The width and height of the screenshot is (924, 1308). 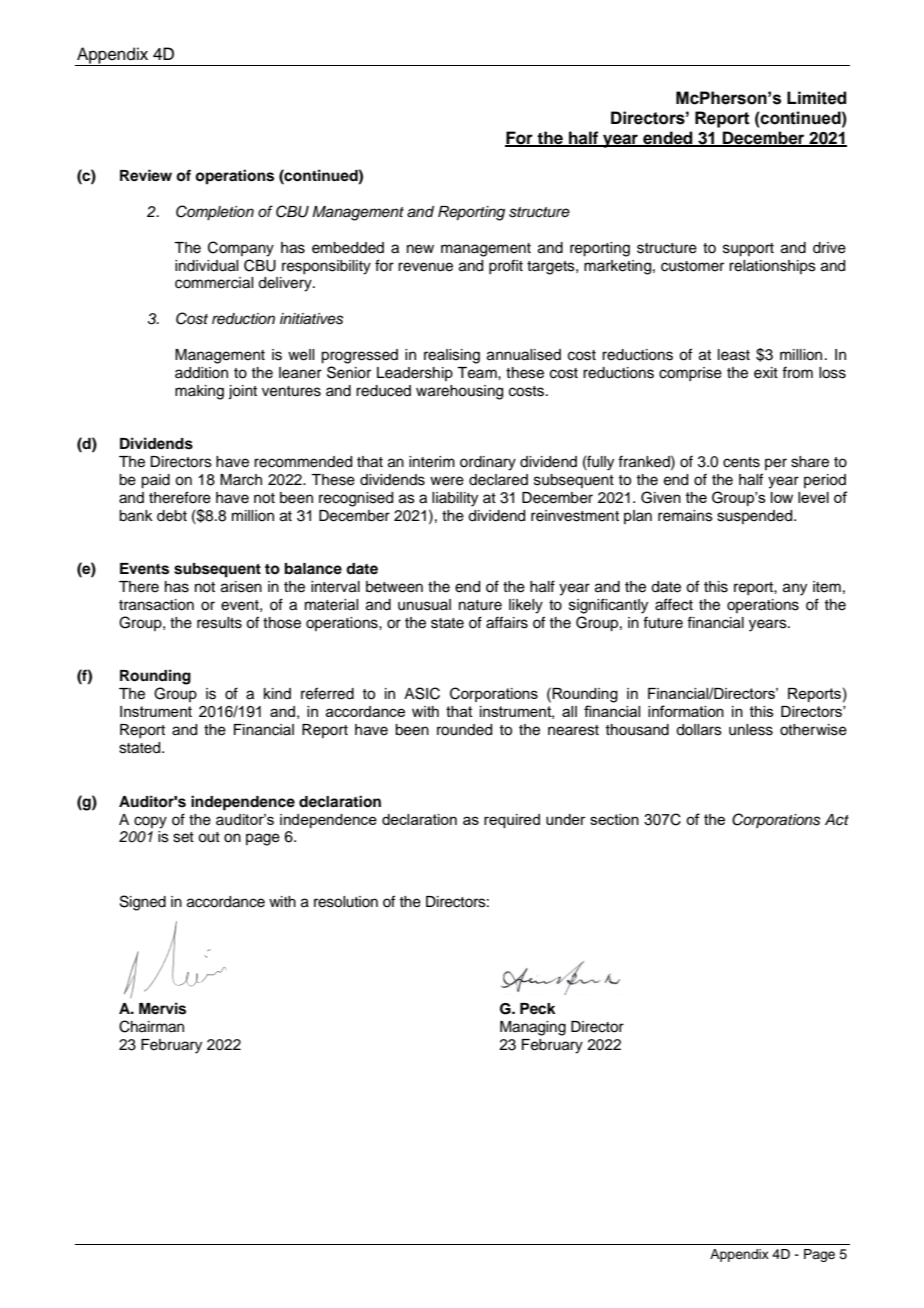 What do you see at coordinates (734, 355) in the screenshot?
I see `least` at bounding box center [734, 355].
